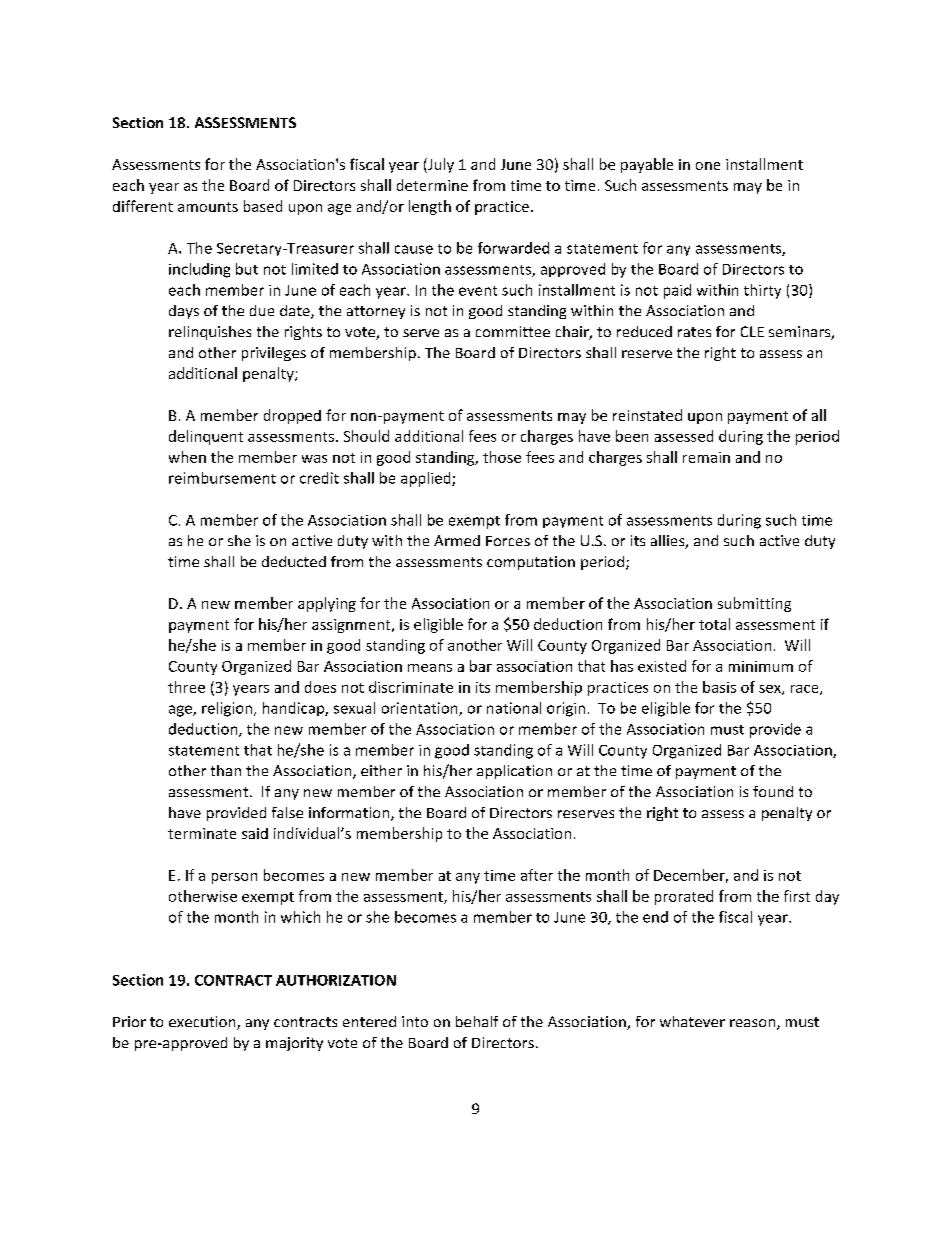 This screenshot has width=952, height=1233. I want to click on committee, so click(513, 331).
